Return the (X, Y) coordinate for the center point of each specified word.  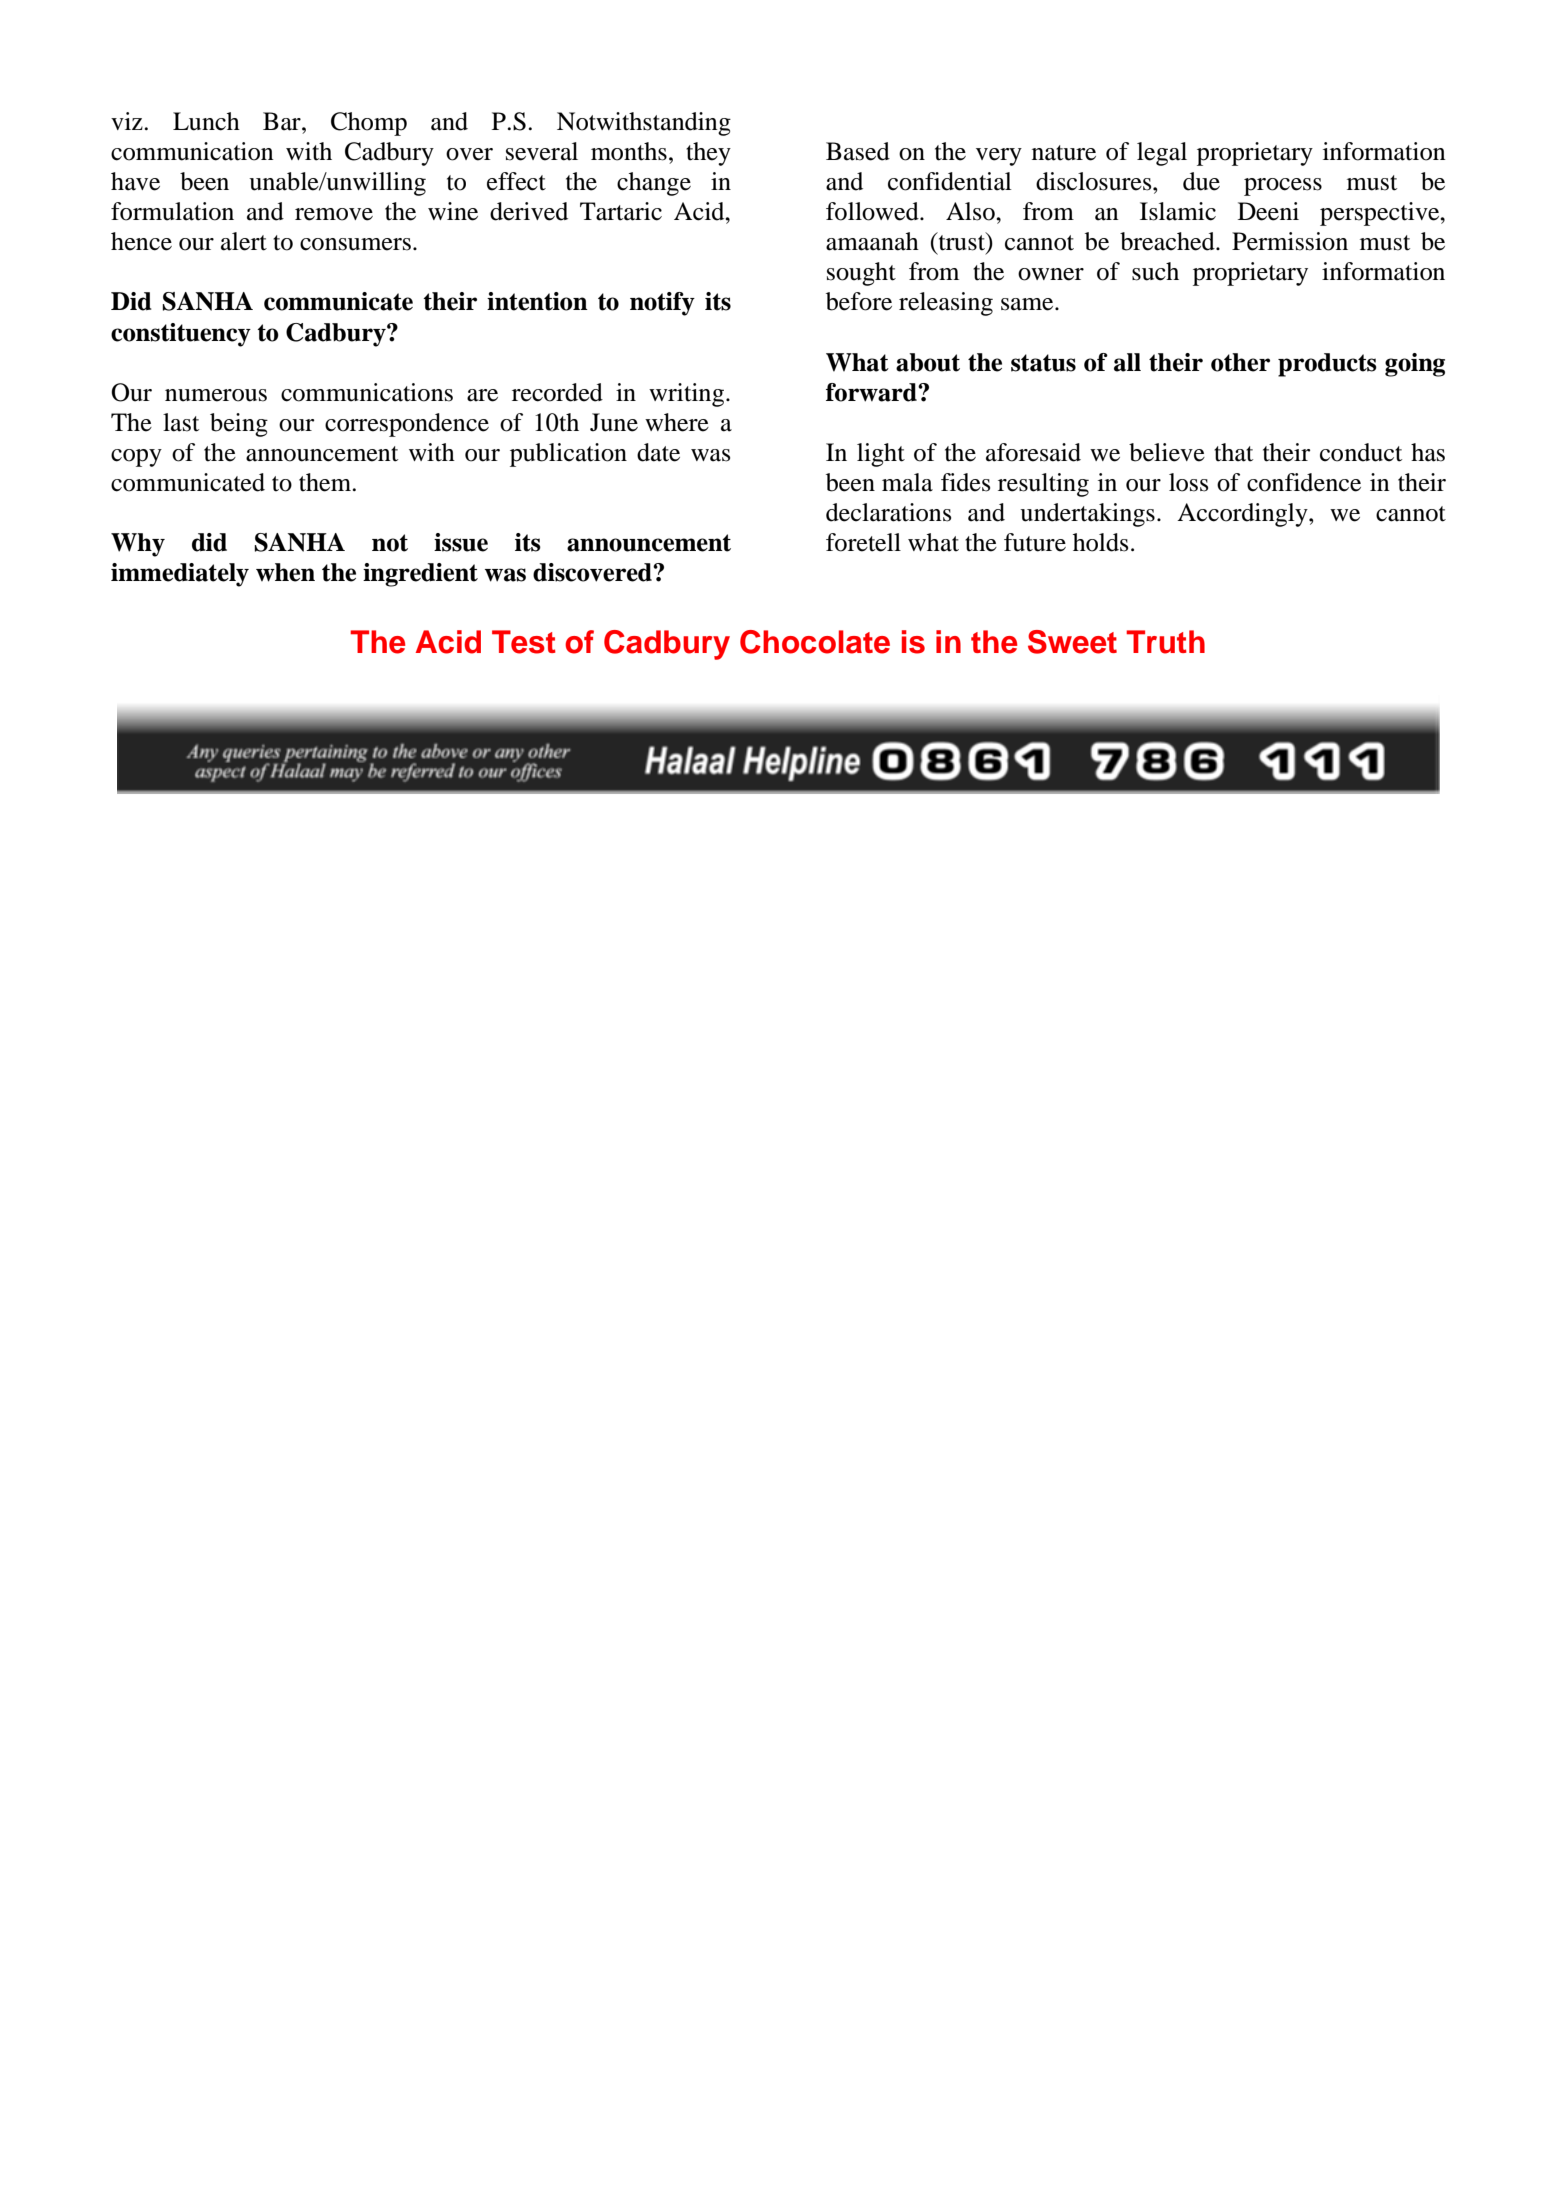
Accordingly (1243, 515)
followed (873, 211)
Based (858, 151)
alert (244, 241)
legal (1162, 154)
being (239, 425)
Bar (283, 121)
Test (524, 642)
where (677, 422)
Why (138, 545)
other (1240, 362)
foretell (863, 542)
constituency (181, 335)
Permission (1290, 241)
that (1233, 452)
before (859, 301)
